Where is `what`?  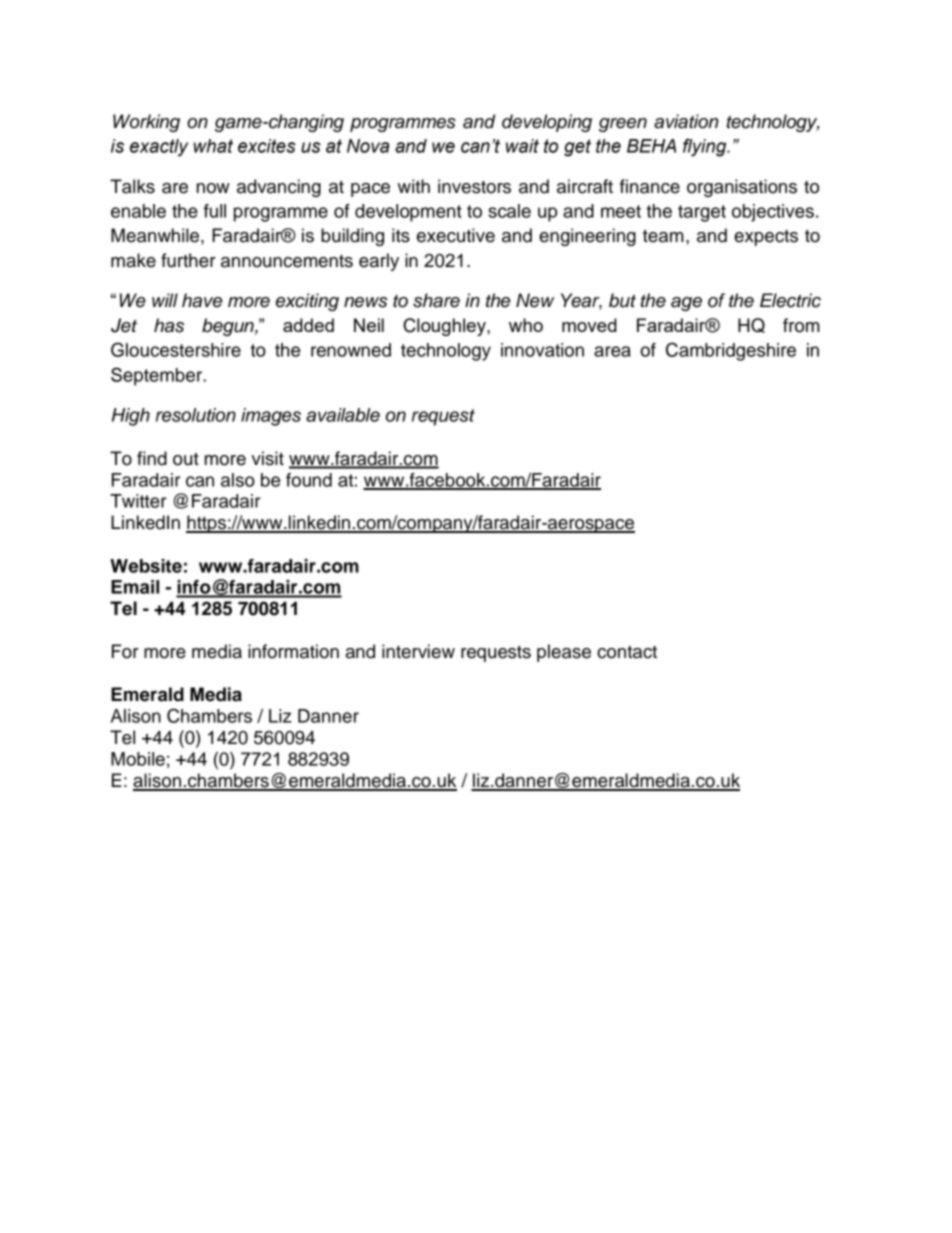 what is located at coordinates (213, 146).
